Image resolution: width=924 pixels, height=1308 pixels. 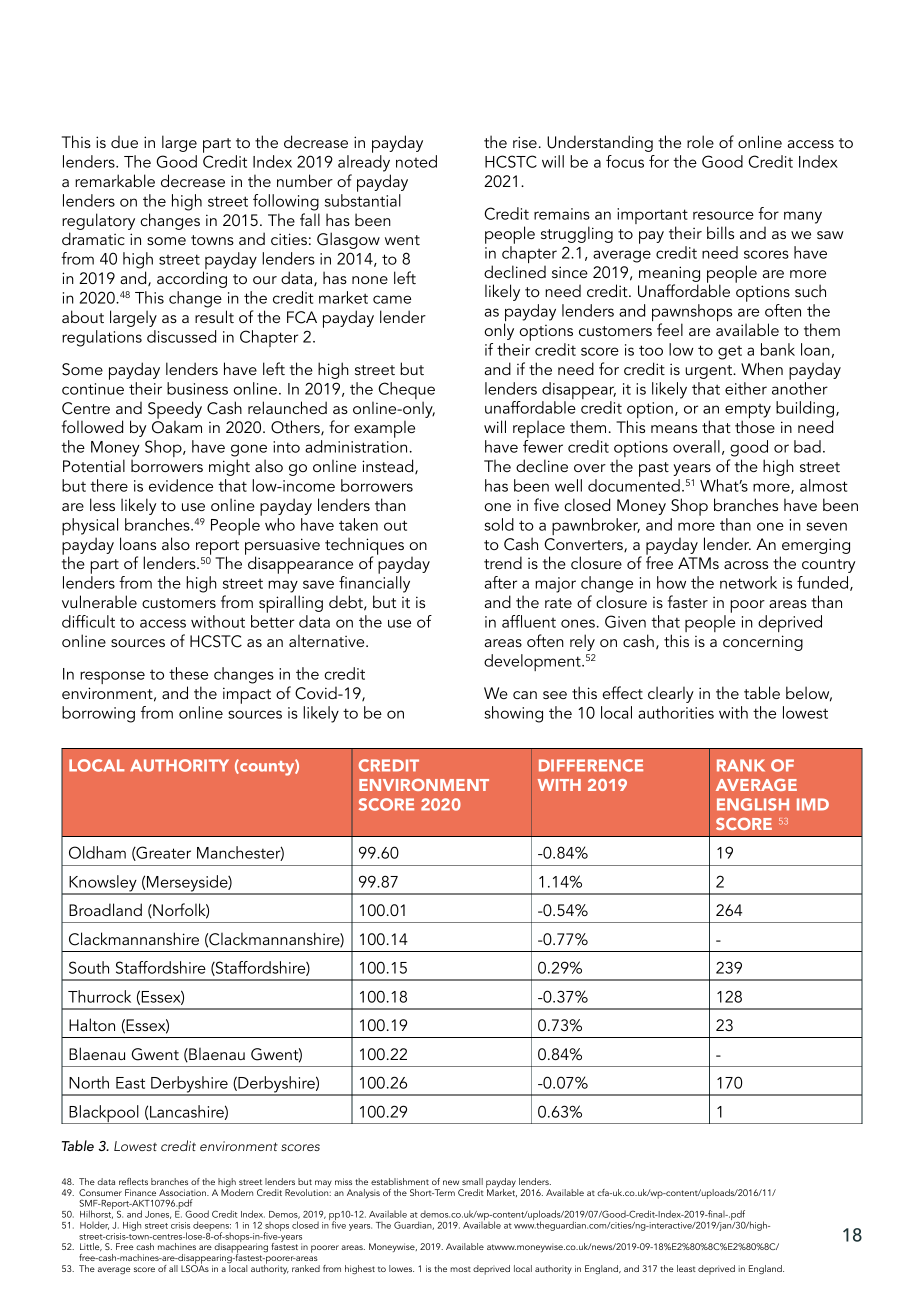 What do you see at coordinates (416, 161) in the screenshot?
I see `noted` at bounding box center [416, 161].
